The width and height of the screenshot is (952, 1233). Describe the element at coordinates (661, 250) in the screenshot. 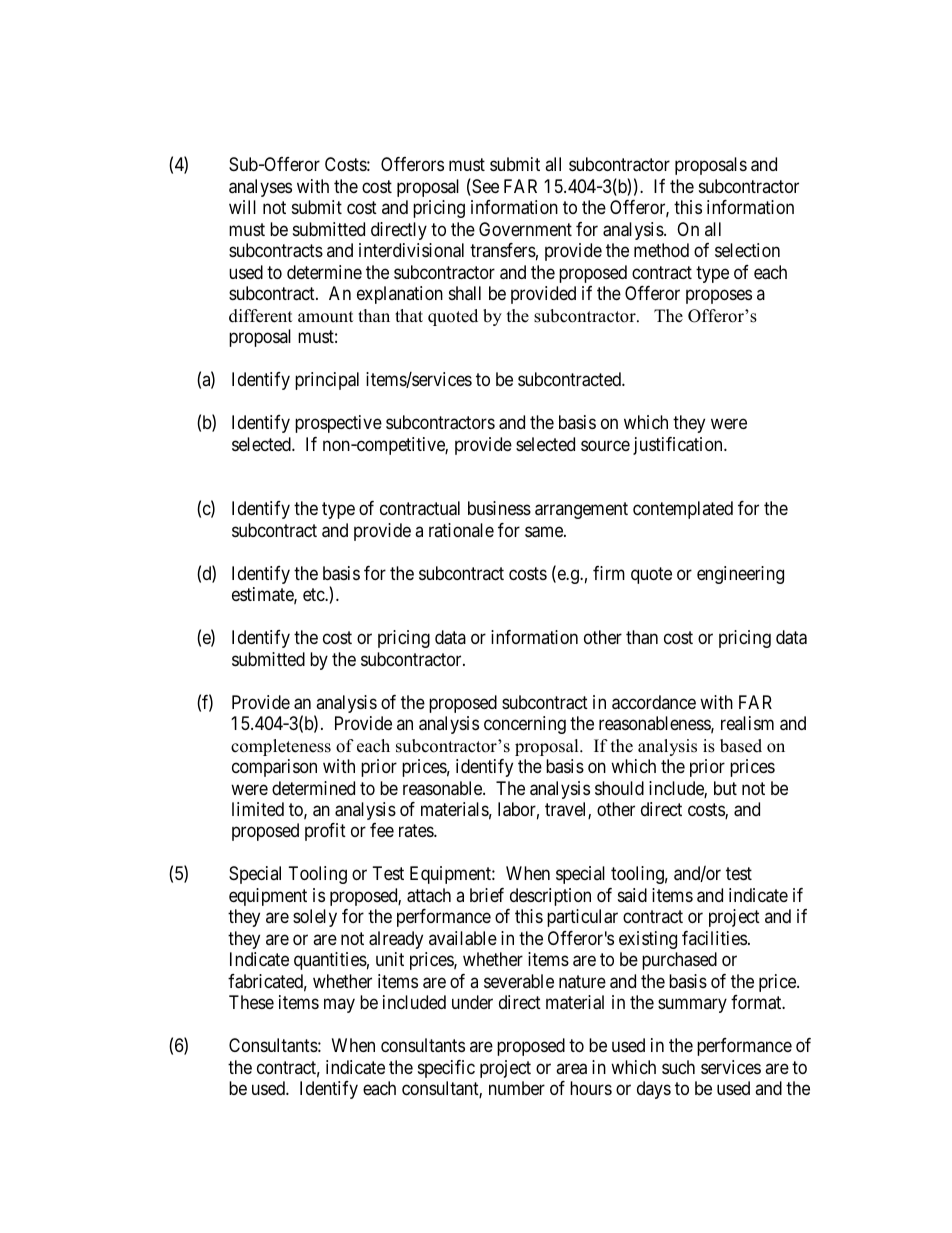

I see `method` at that location.
